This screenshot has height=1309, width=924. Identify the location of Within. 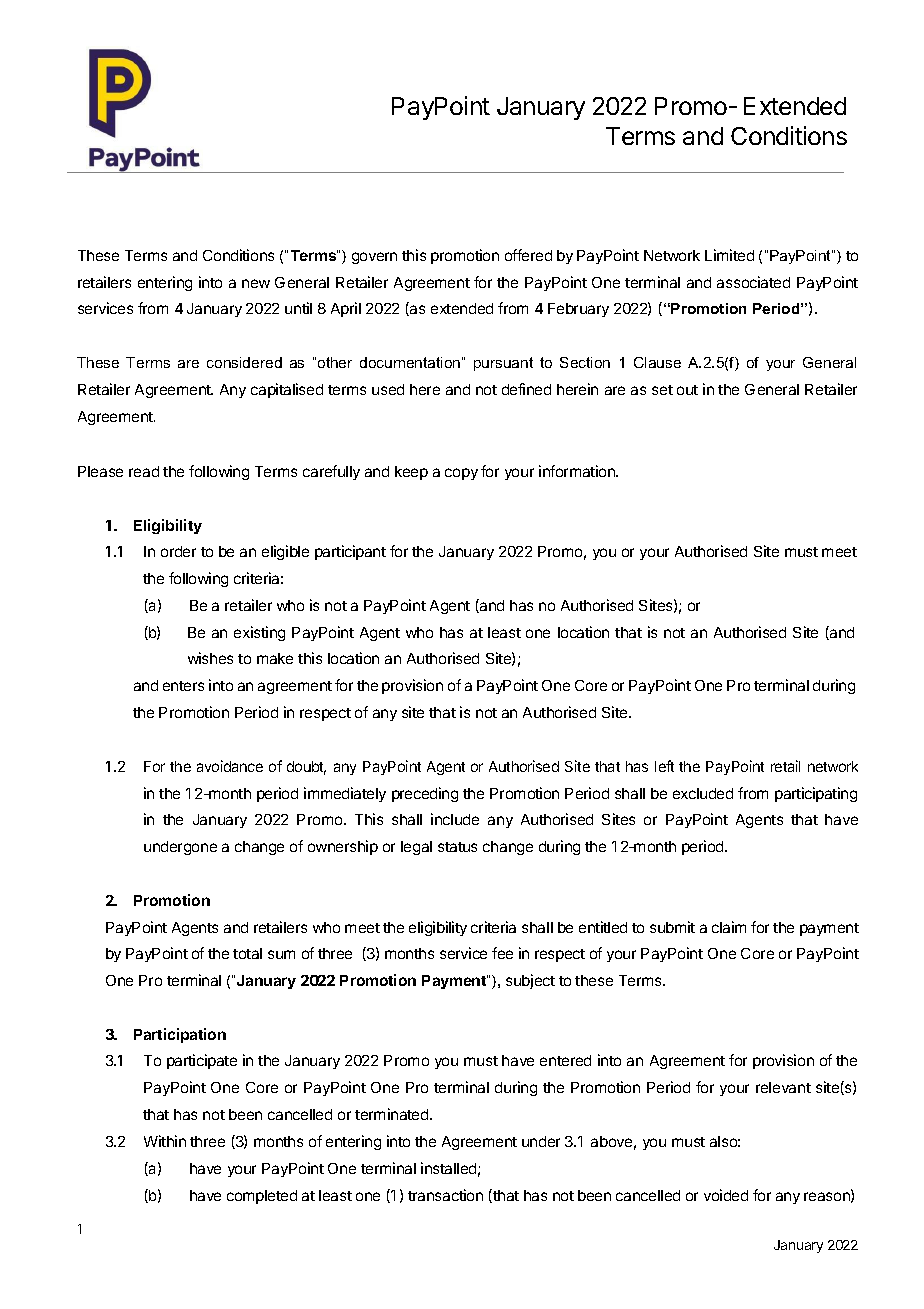
(165, 1141).
